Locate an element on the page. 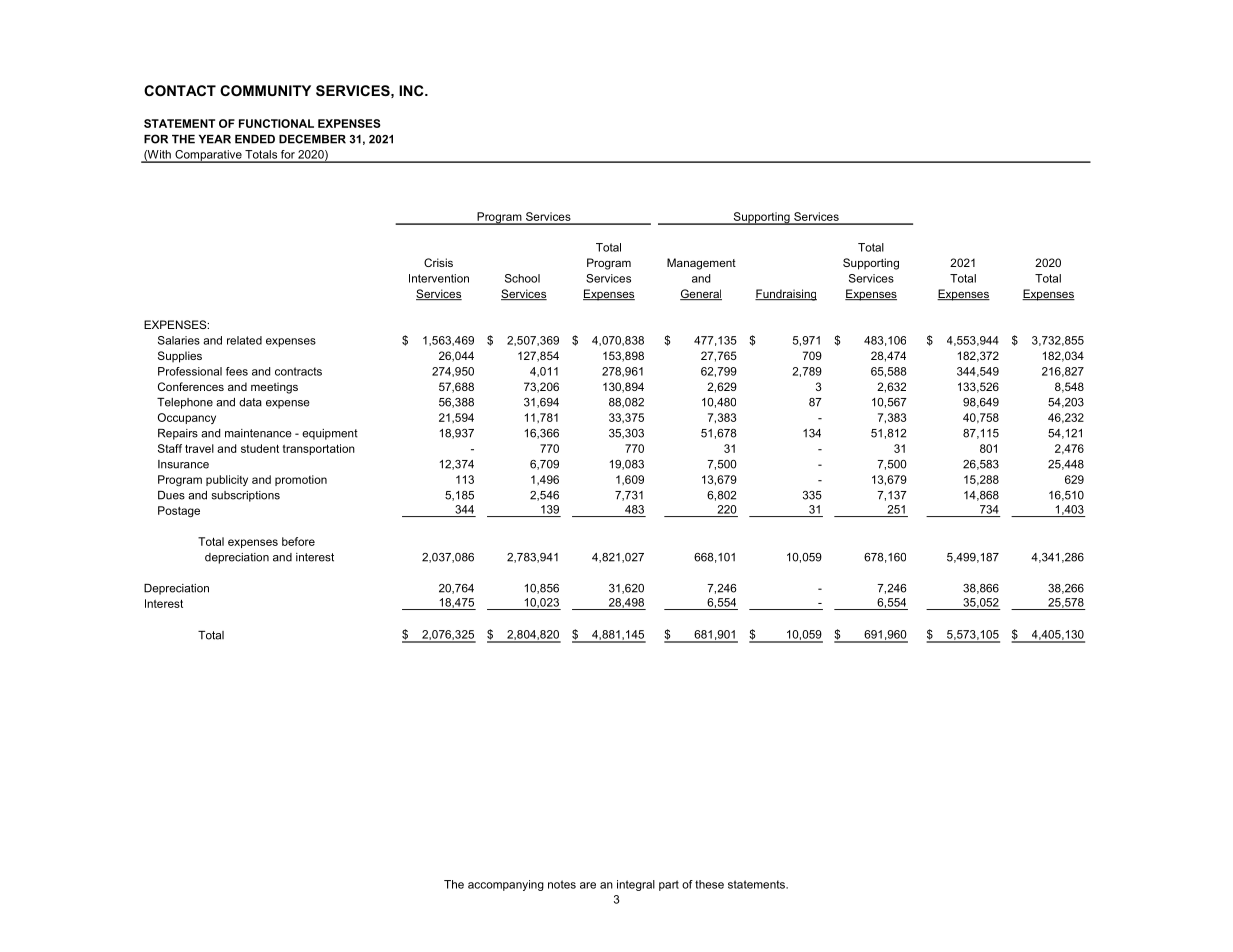 The width and height of the image is (1233, 952). Postage is located at coordinates (179, 512).
